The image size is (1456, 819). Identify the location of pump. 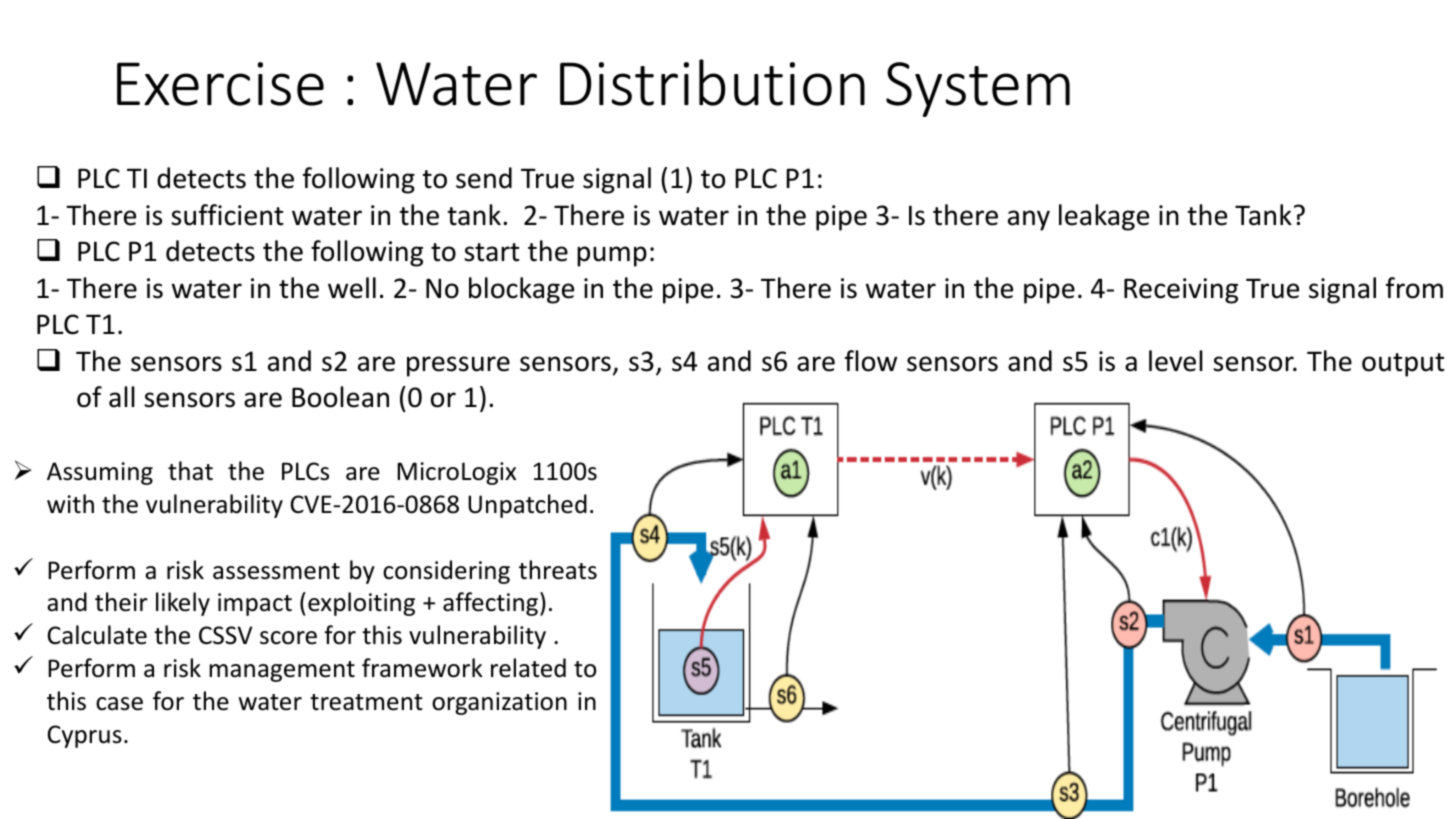
(612, 256).
